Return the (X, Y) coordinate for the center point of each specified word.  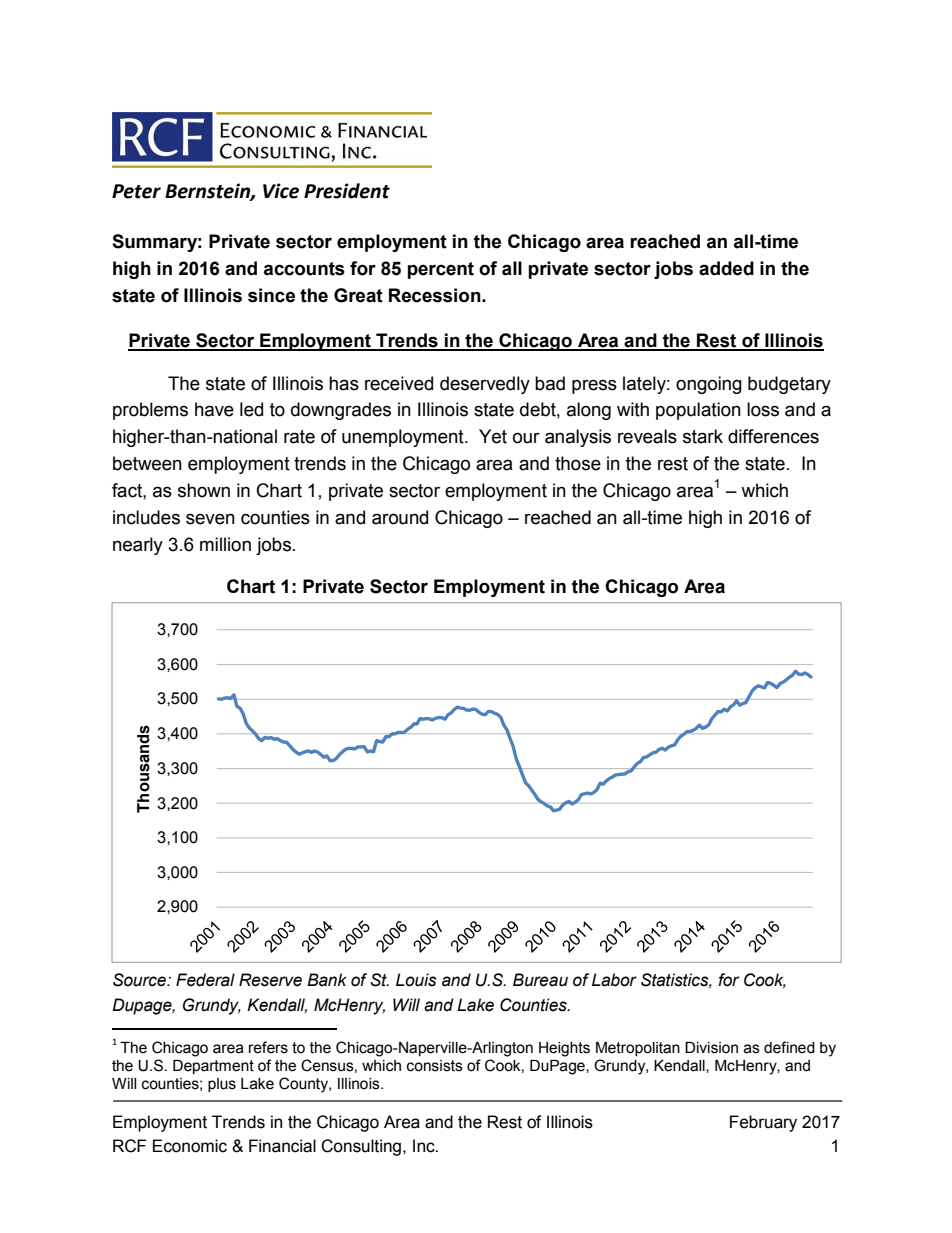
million (225, 544)
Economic (190, 1146)
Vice (281, 191)
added (726, 268)
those (578, 463)
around (400, 517)
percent (440, 270)
